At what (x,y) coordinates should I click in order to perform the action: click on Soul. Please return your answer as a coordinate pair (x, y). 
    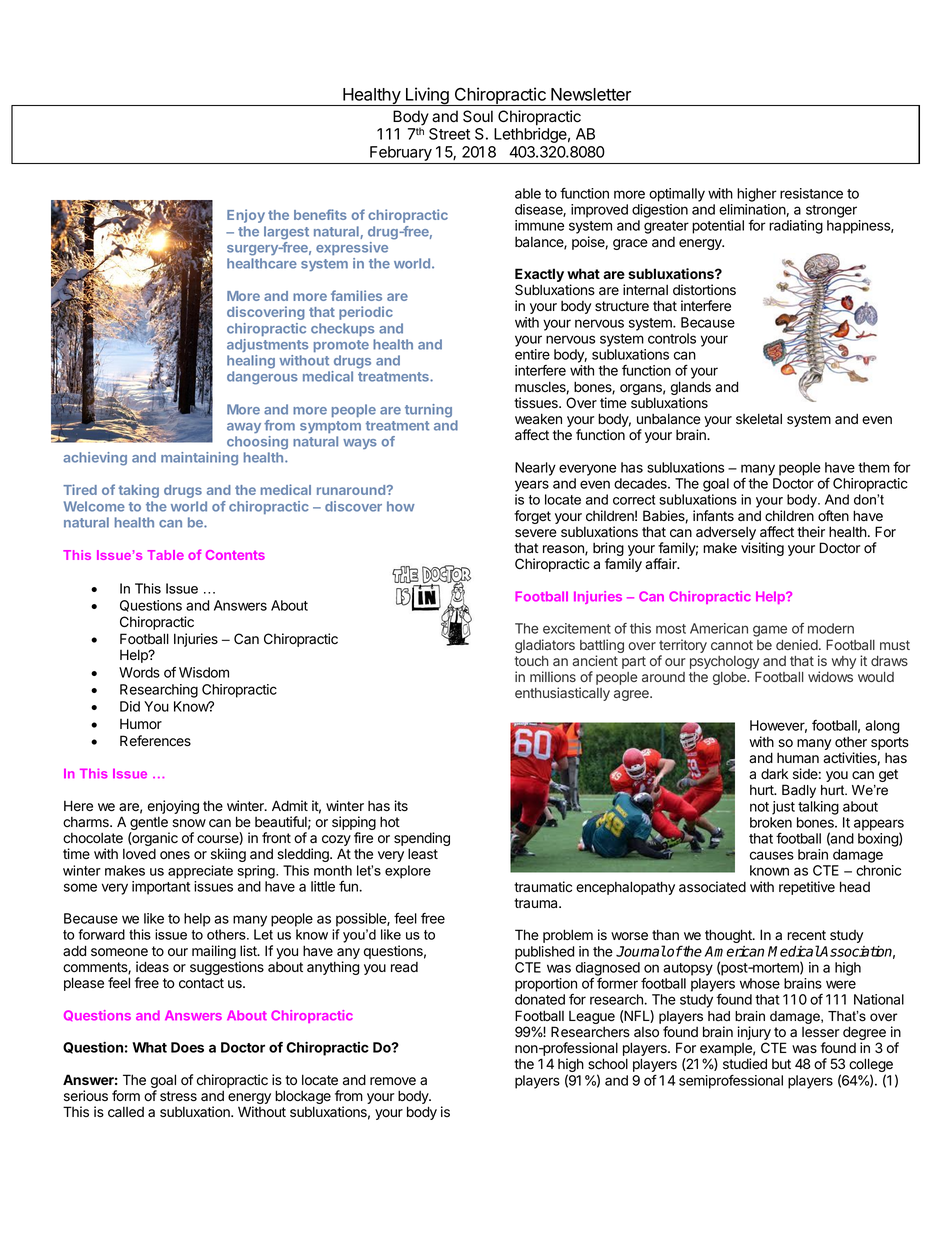
    Looking at the image, I should click on (478, 116).
